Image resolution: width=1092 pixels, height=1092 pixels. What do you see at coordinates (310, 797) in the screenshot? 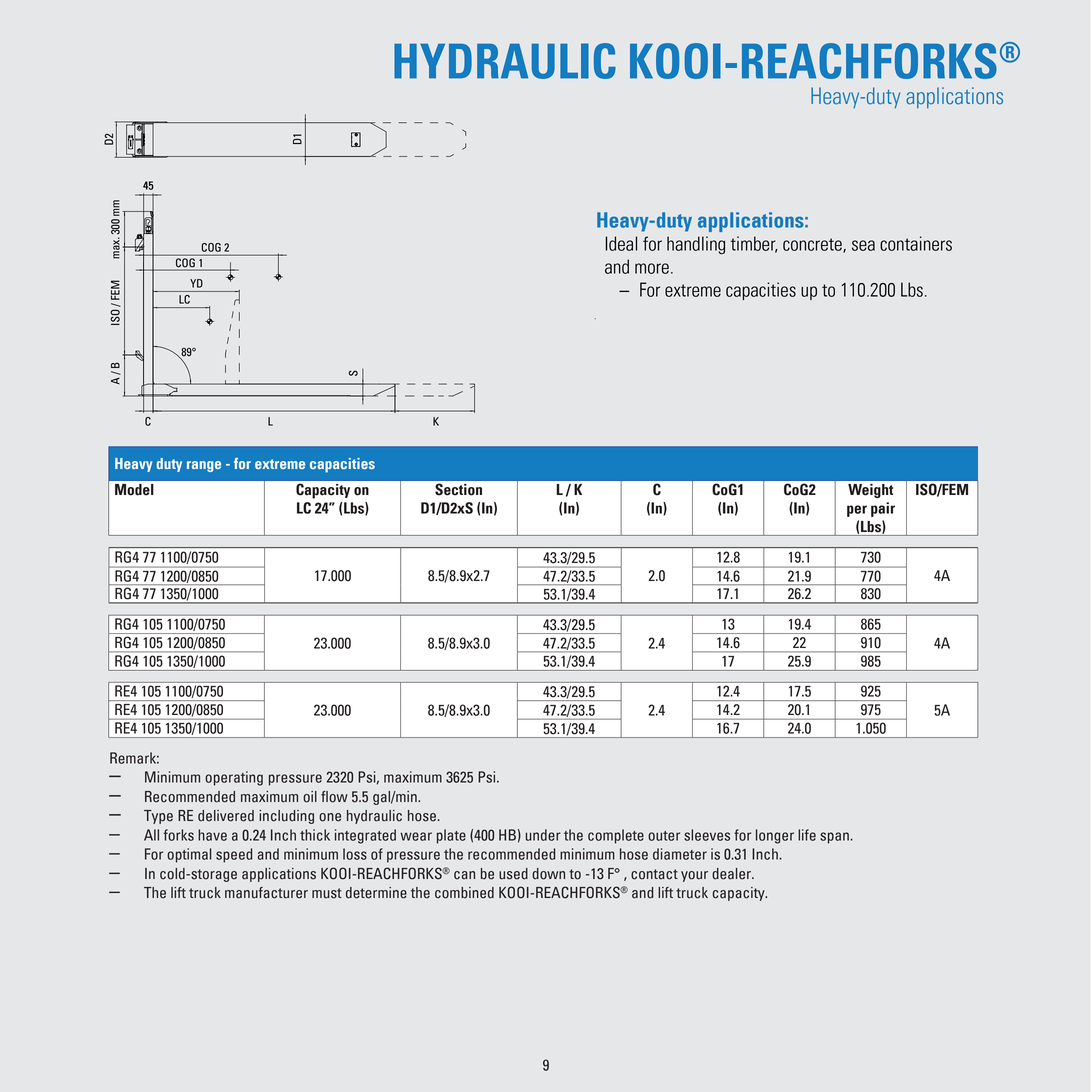
I see `oil` at bounding box center [310, 797].
